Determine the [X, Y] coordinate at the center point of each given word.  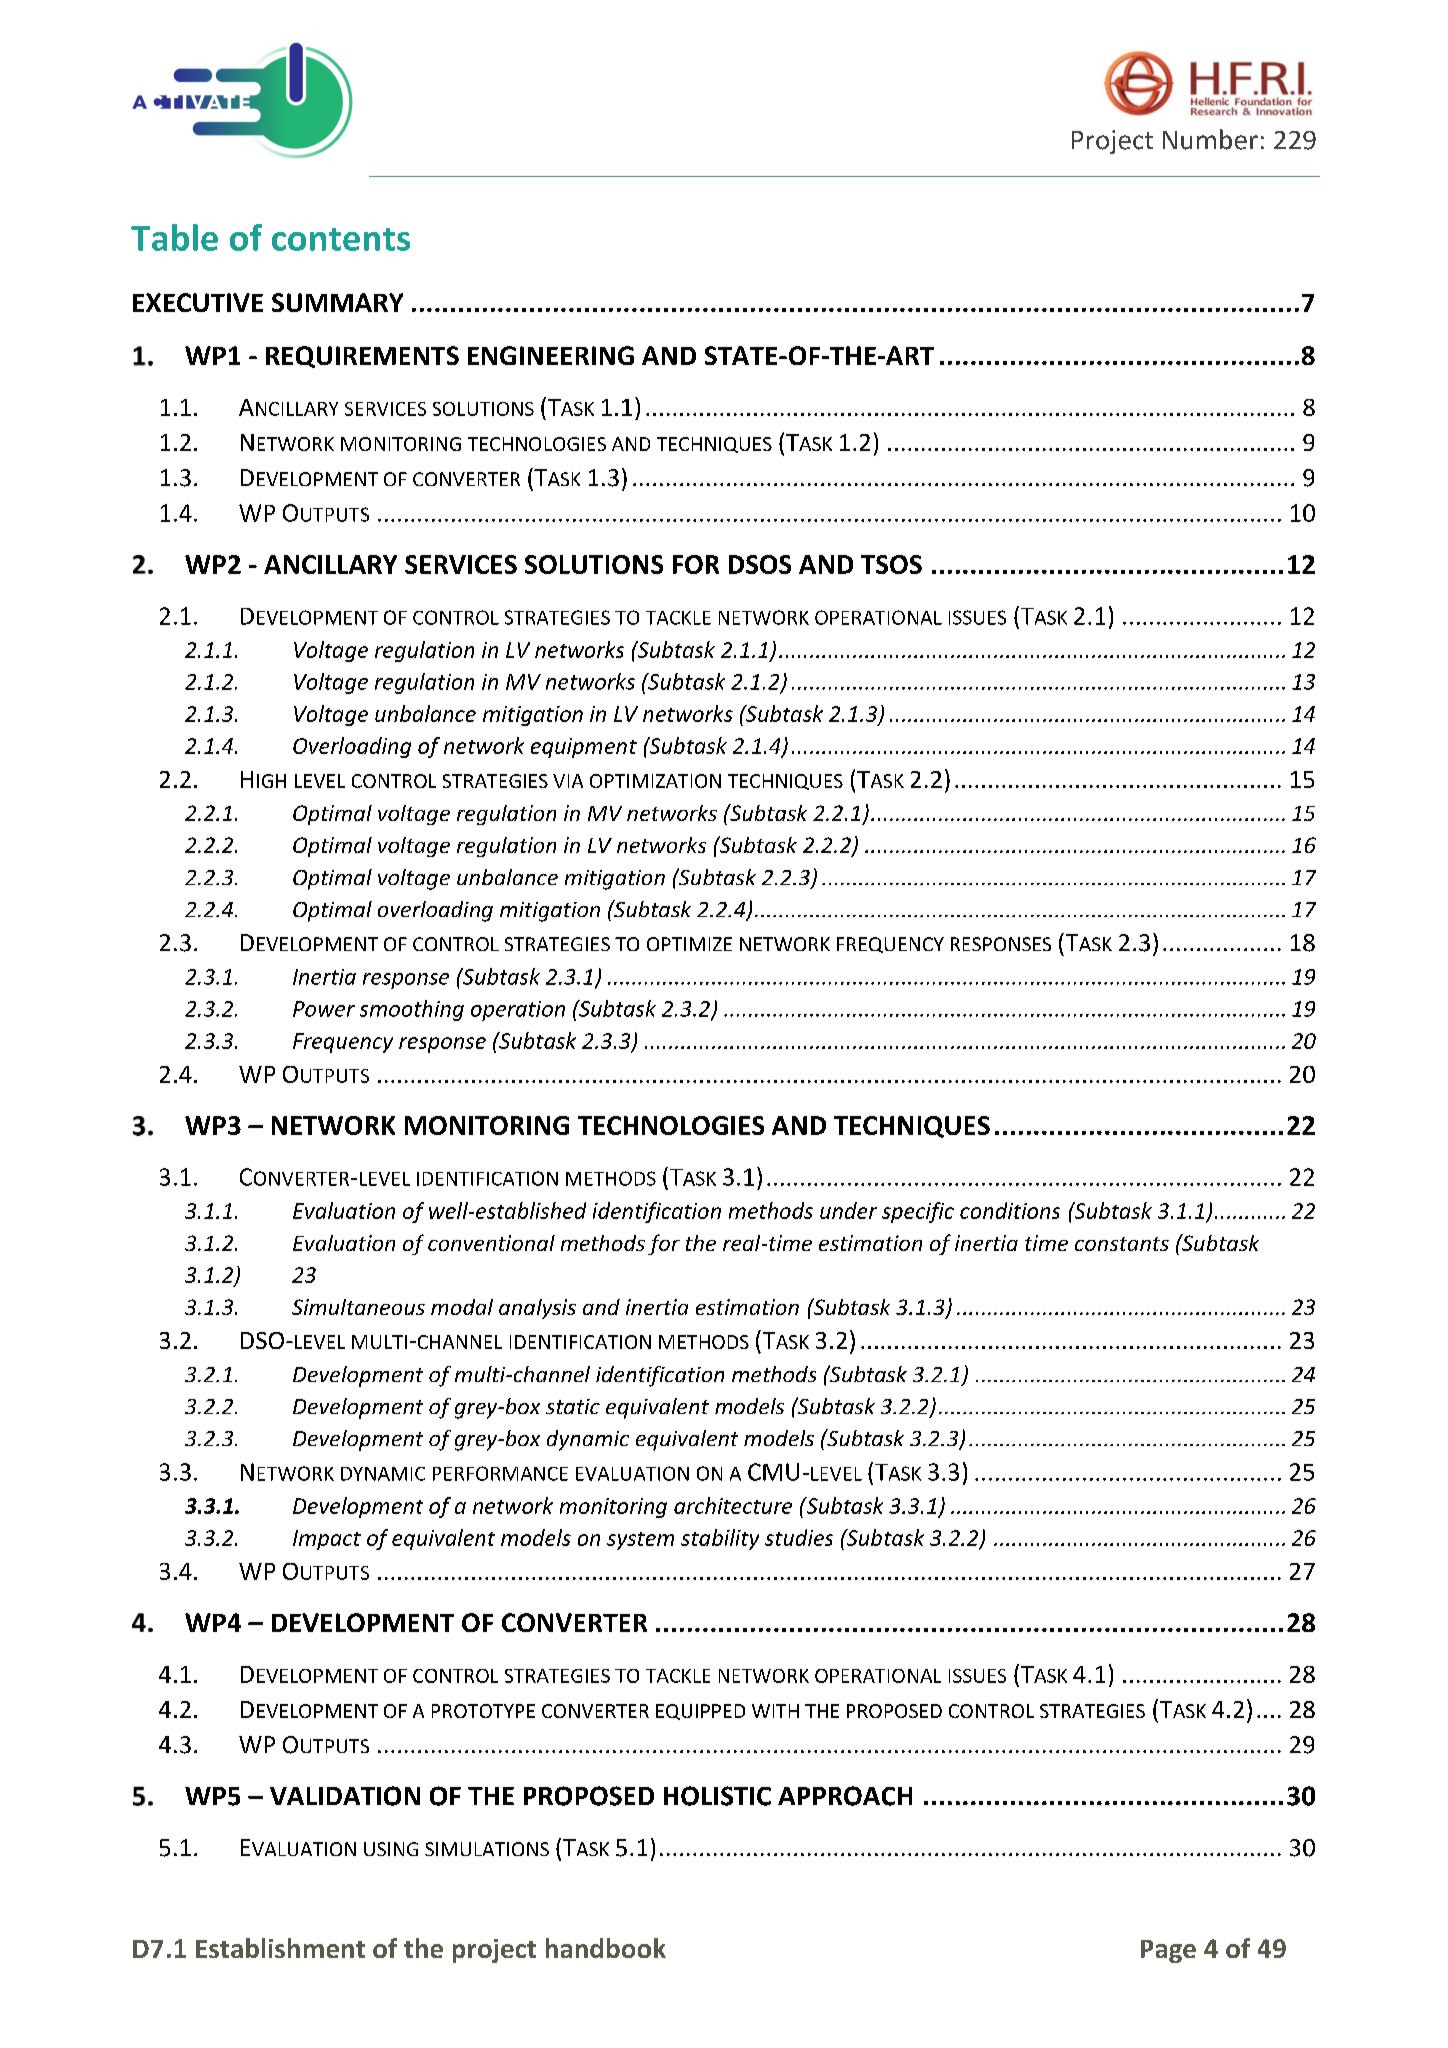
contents [341, 239]
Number [1210, 139]
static [573, 1406]
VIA [568, 781]
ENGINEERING [551, 355]
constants [1122, 1244]
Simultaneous [358, 1307]
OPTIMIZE [689, 944]
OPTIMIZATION [655, 781]
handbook [606, 1948]
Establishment [280, 1948]
